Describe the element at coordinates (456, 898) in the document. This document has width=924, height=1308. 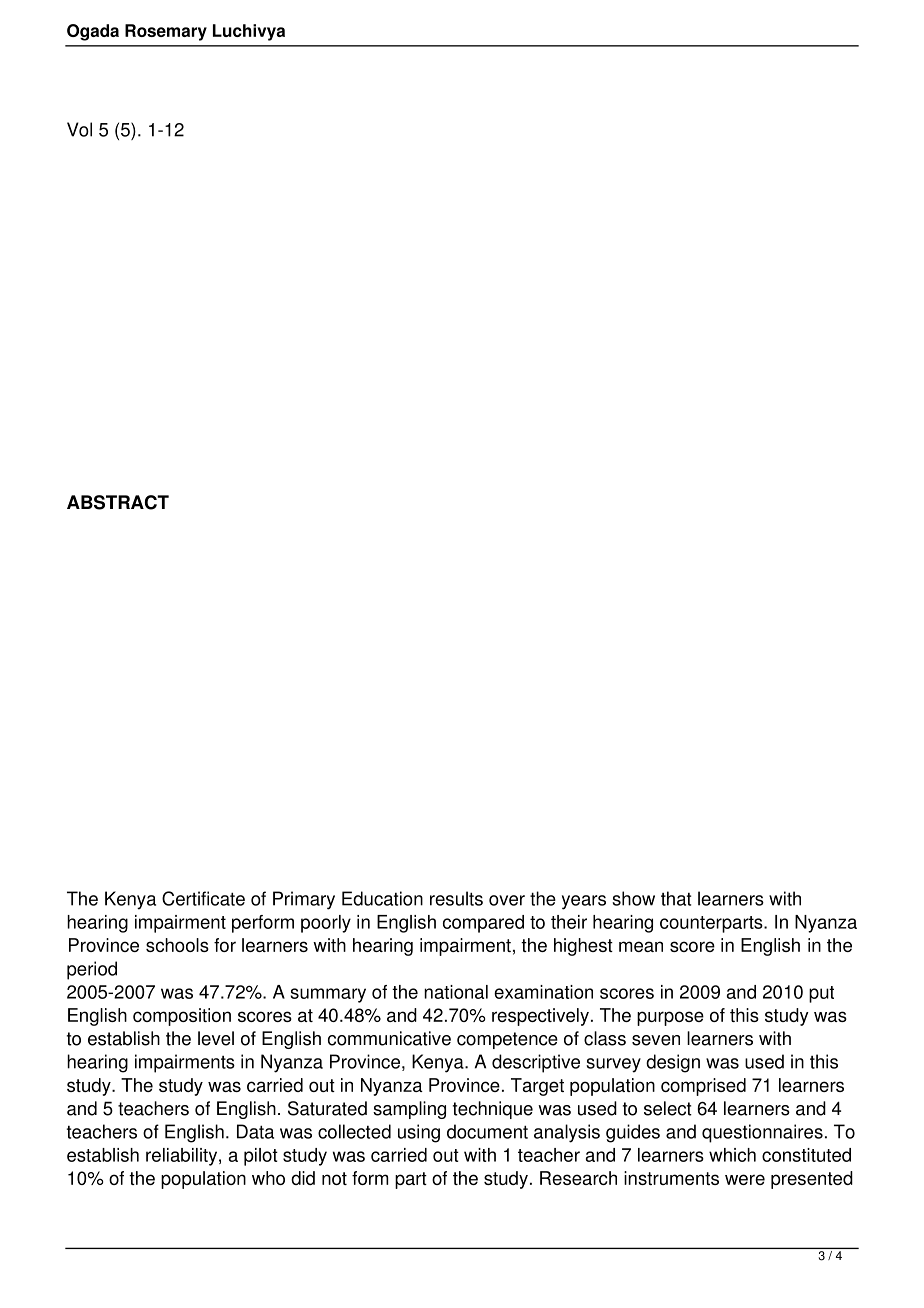
I see `results` at that location.
